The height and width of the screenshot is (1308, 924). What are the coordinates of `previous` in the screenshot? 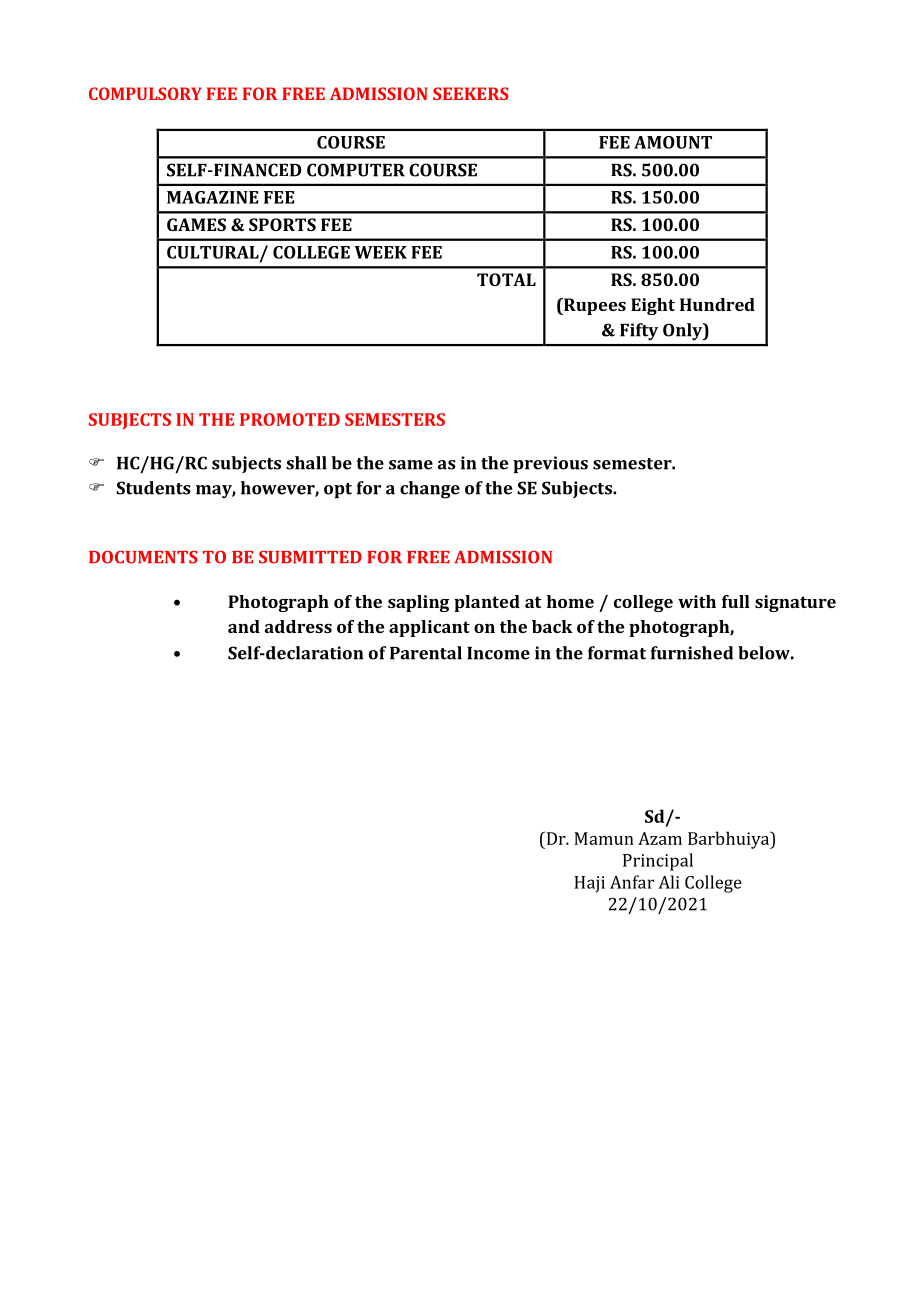 It's located at (550, 464).
